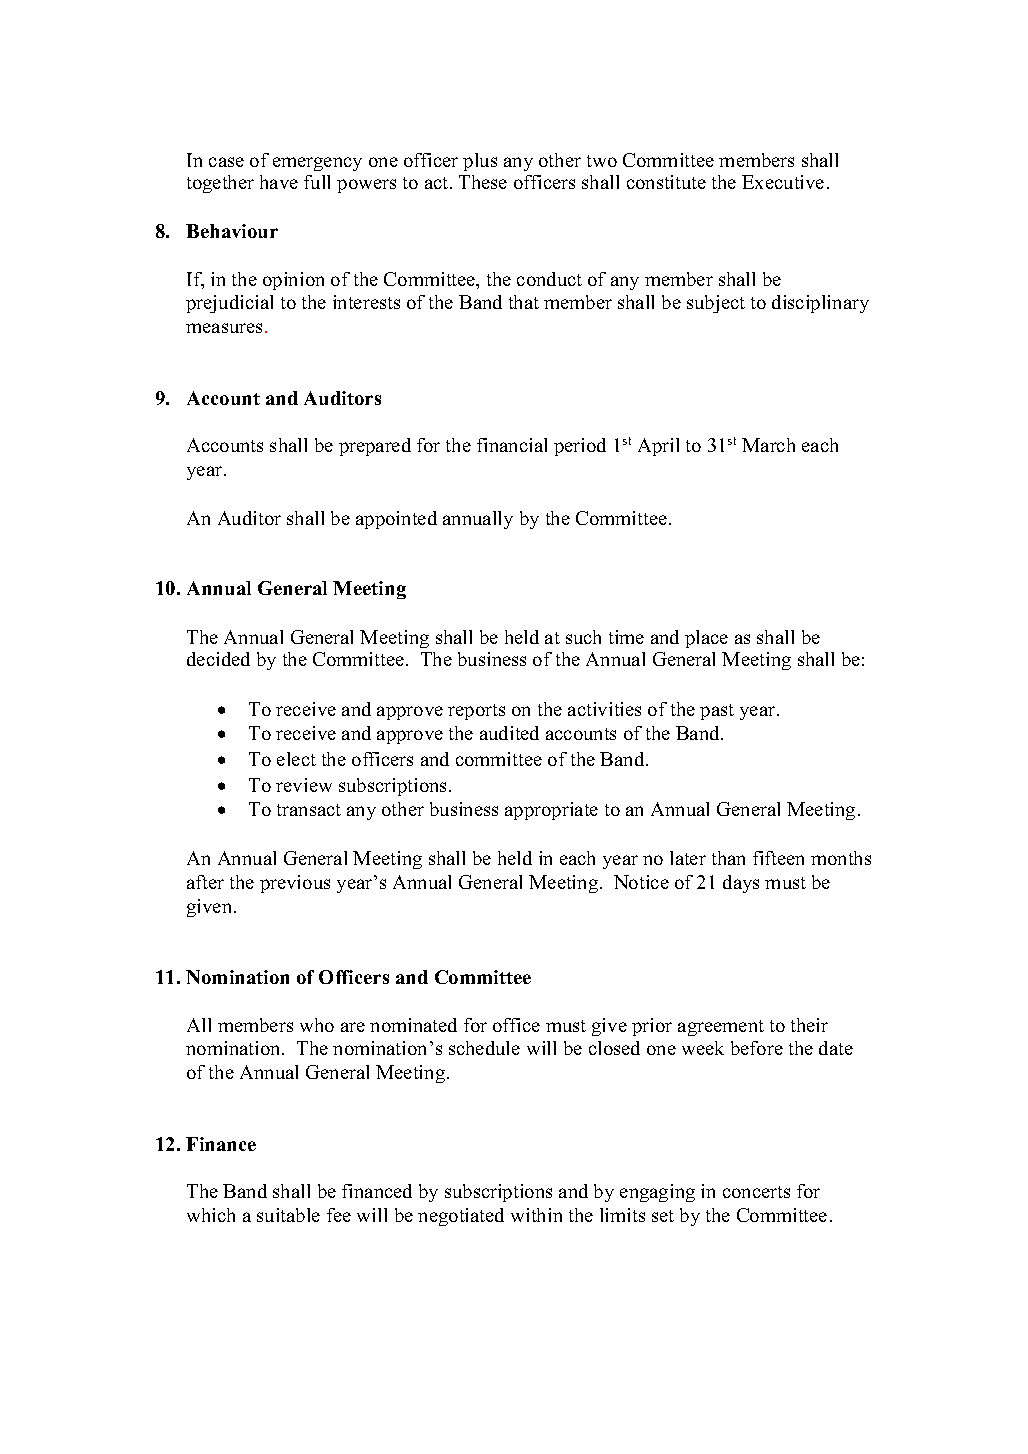  What do you see at coordinates (717, 712) in the image?
I see `past` at bounding box center [717, 712].
